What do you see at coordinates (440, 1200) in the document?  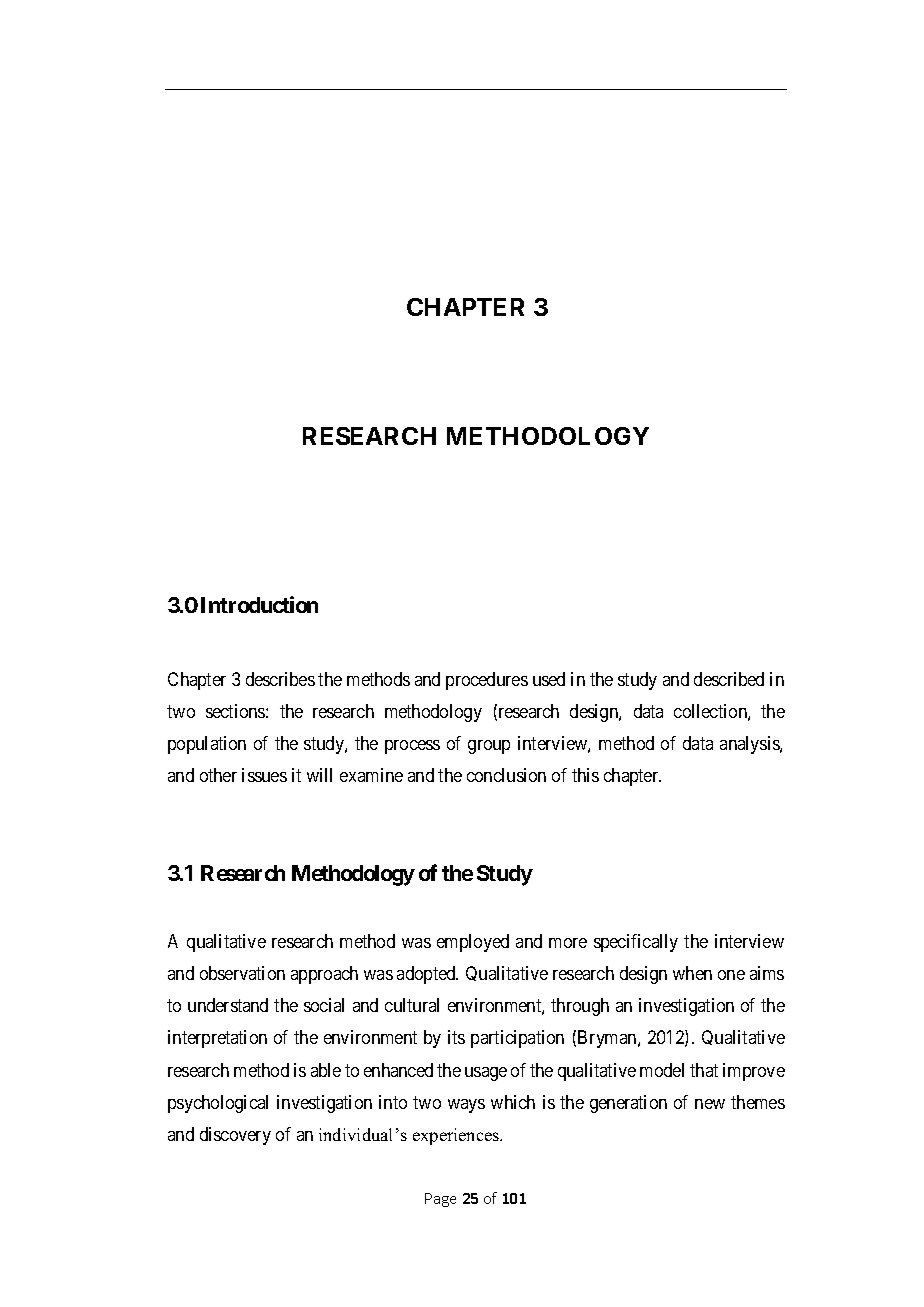 I see `Page` at bounding box center [440, 1200].
